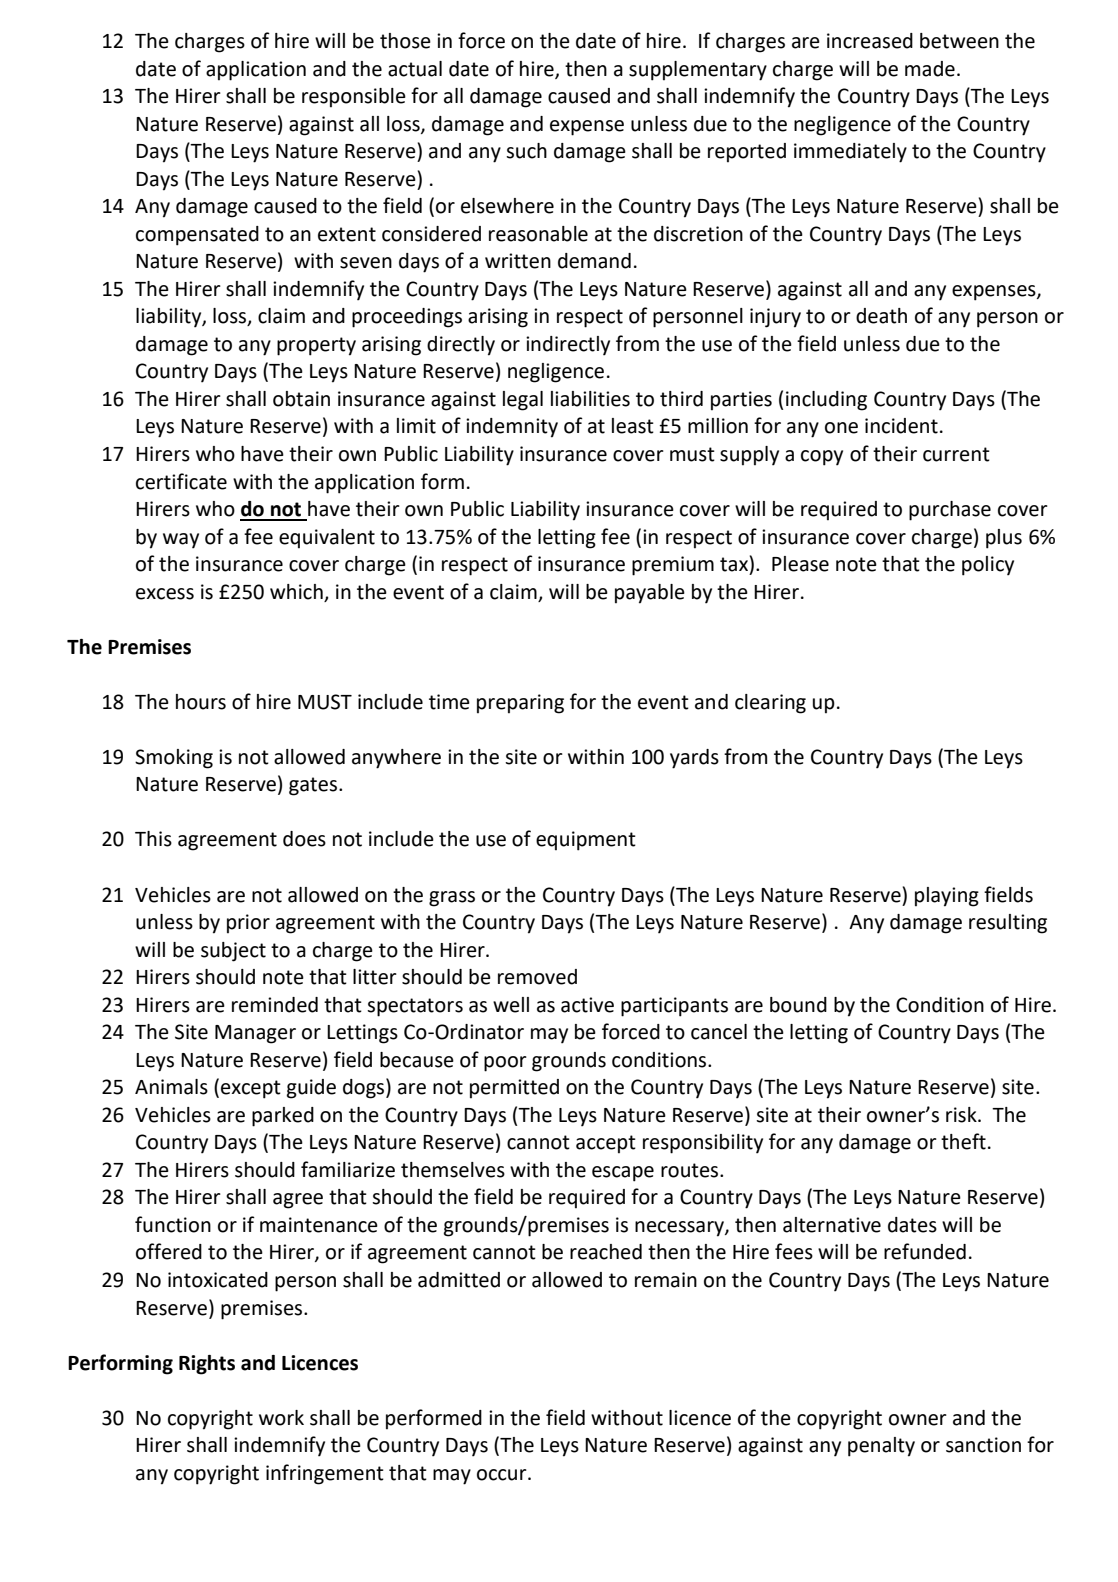  I want to click on such, so click(526, 151).
